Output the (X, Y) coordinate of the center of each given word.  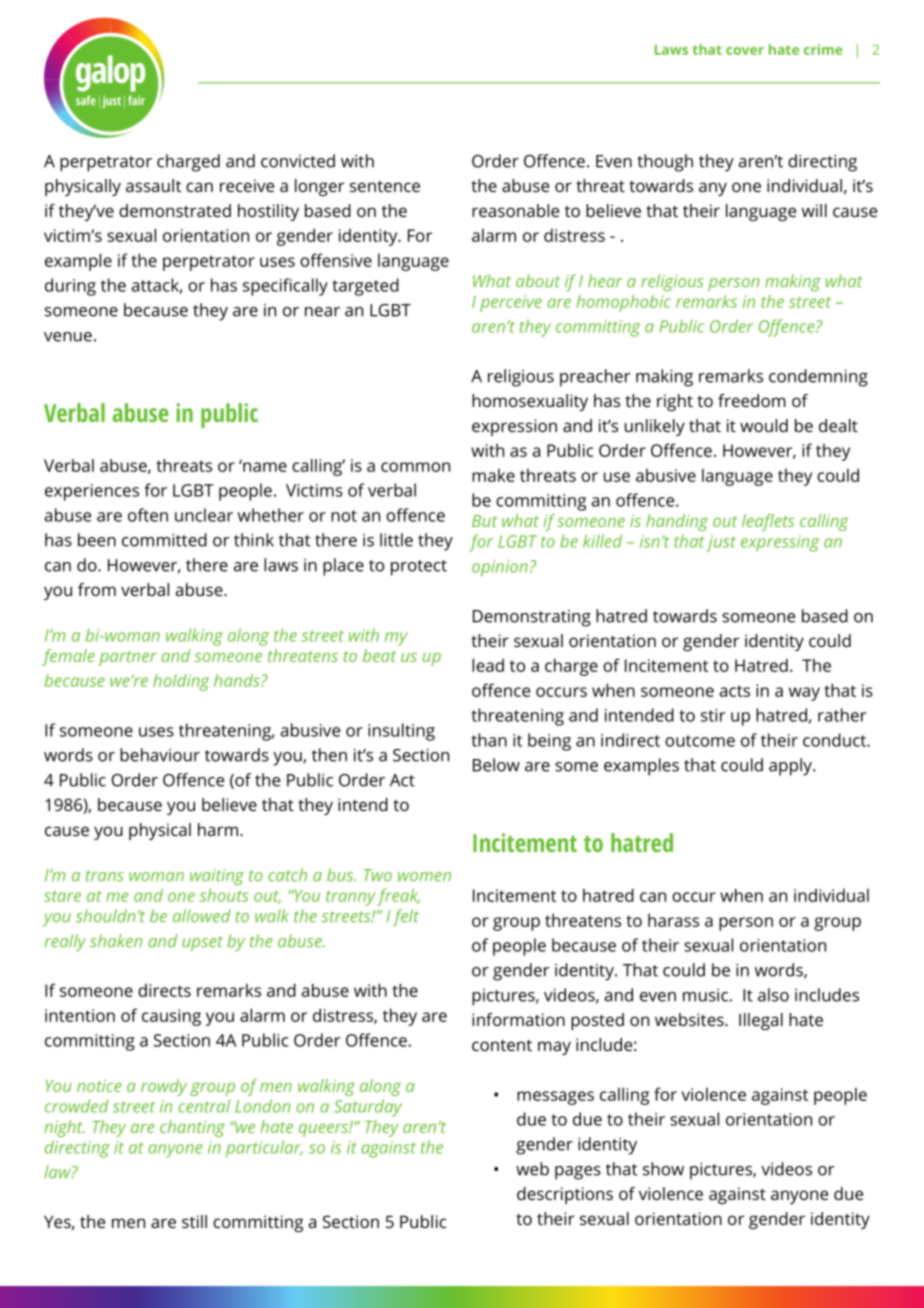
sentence (385, 186)
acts (735, 691)
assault (153, 185)
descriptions (565, 1195)
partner (128, 658)
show (663, 1169)
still (194, 1221)
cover (745, 51)
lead (488, 665)
